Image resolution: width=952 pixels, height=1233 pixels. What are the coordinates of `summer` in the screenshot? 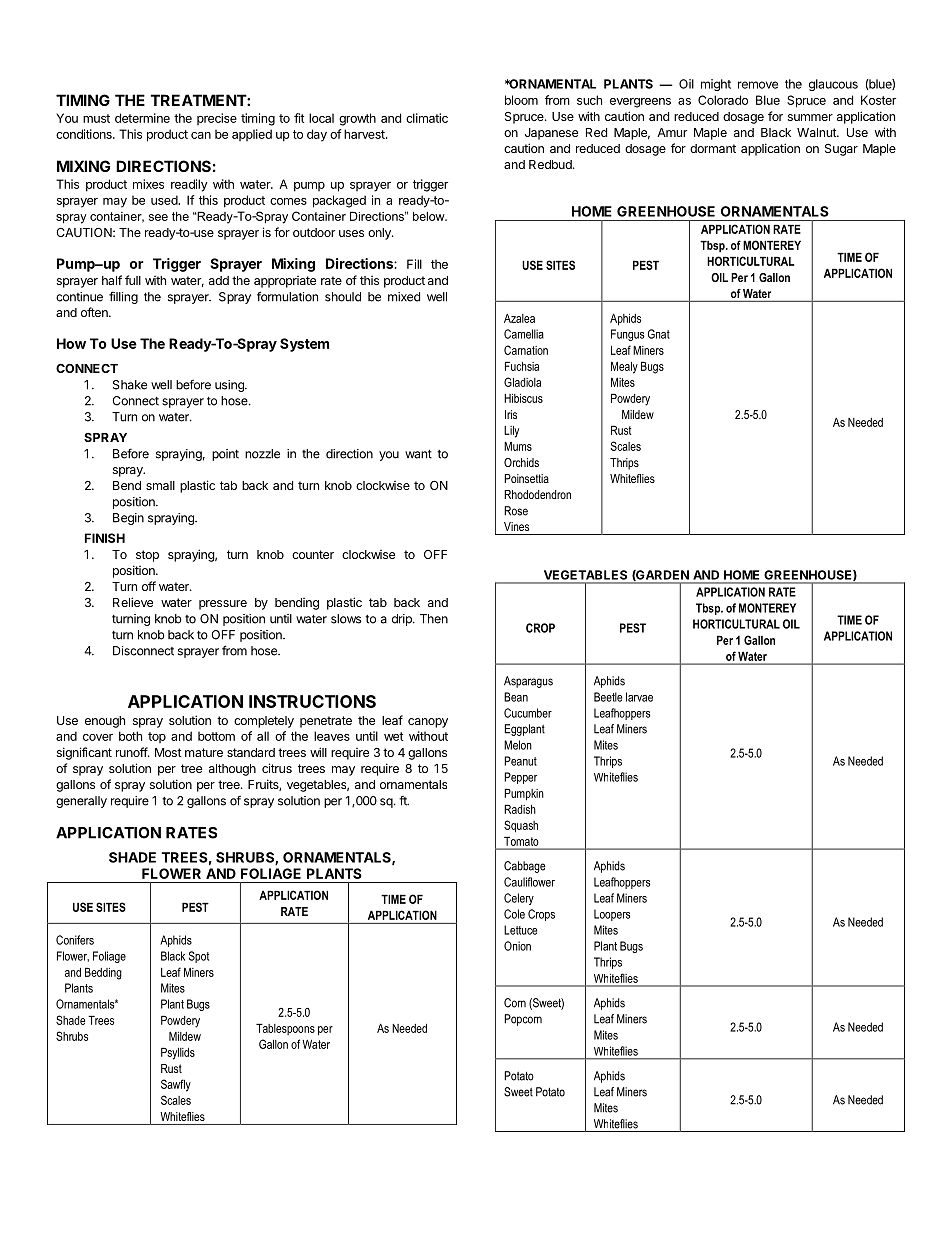 It's located at (810, 117).
